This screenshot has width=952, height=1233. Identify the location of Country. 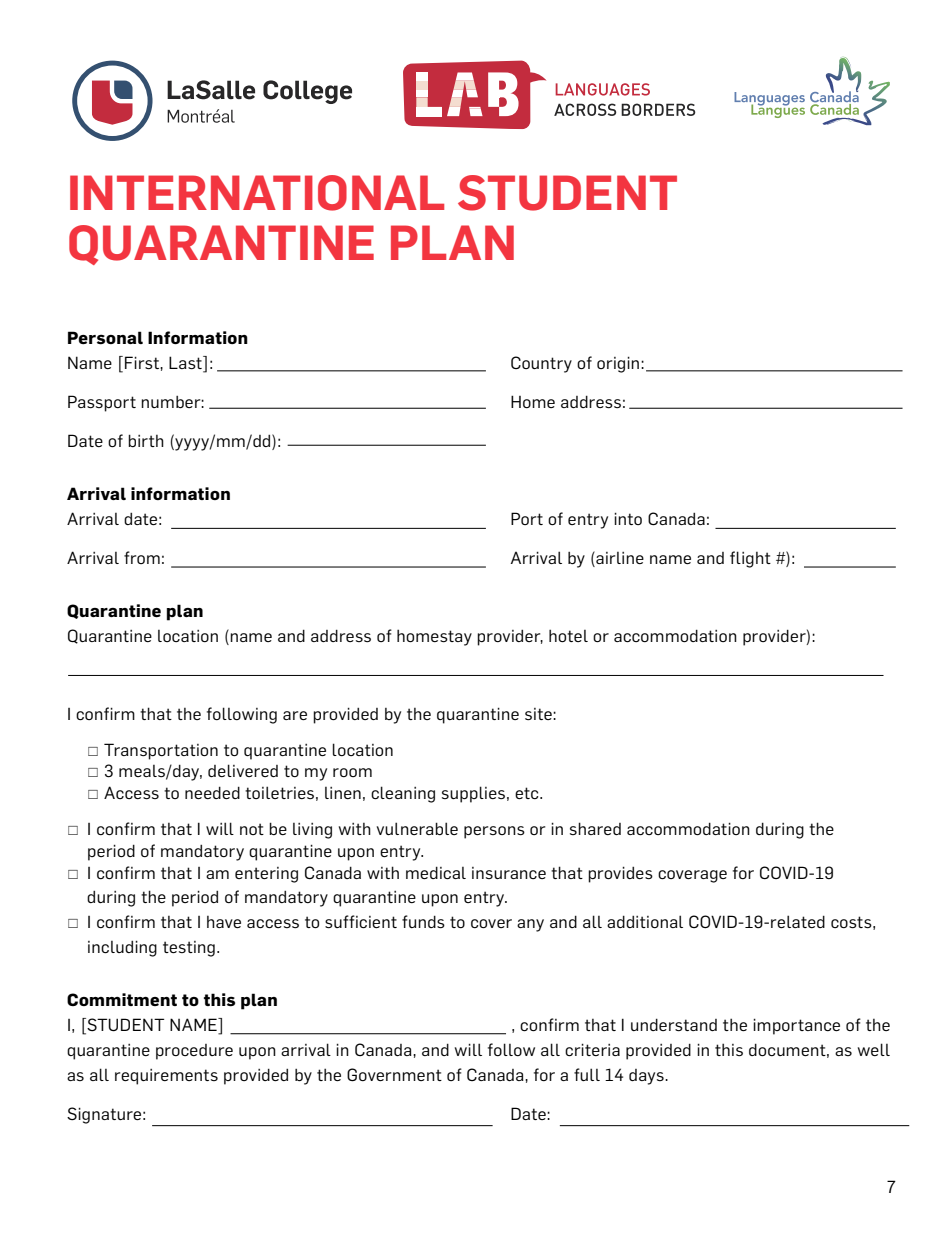
(541, 364).
